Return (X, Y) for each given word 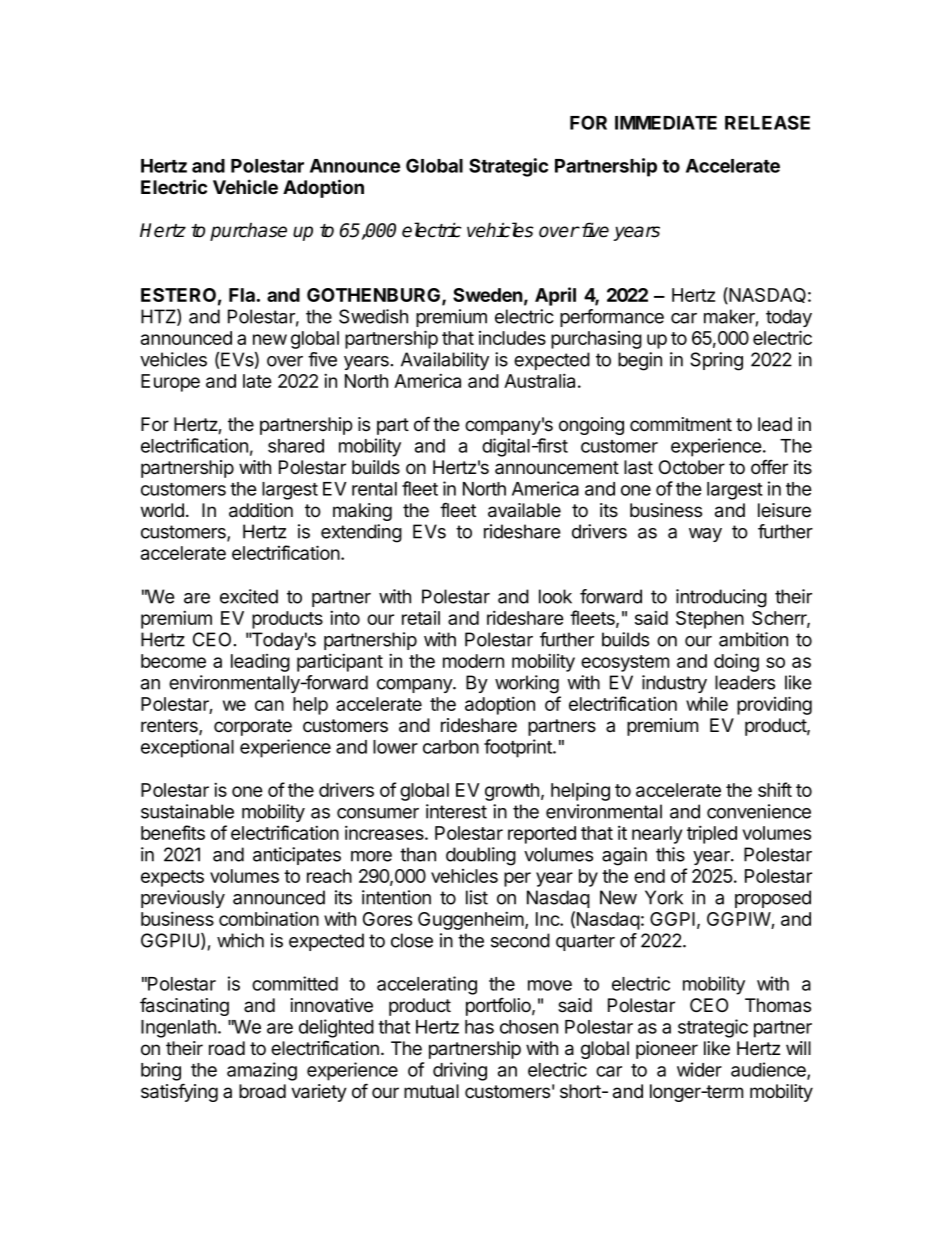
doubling (481, 856)
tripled (712, 834)
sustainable (187, 811)
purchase (248, 232)
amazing (262, 1071)
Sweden (488, 295)
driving (460, 1071)
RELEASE (767, 122)
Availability (445, 361)
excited (249, 596)
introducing (721, 598)
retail (421, 618)
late (257, 381)
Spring (716, 361)
